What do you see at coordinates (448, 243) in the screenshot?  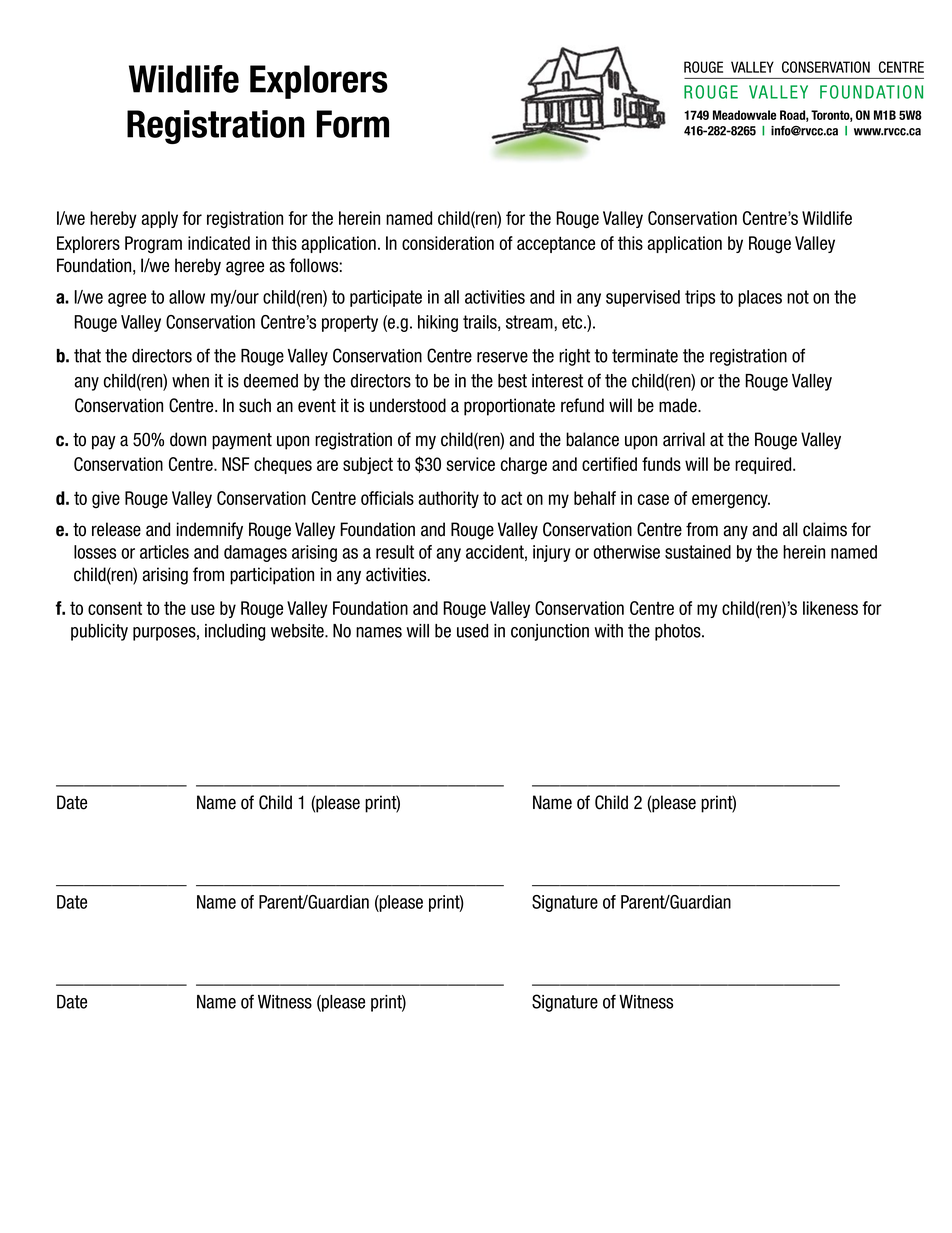 I see `consideration` at bounding box center [448, 243].
